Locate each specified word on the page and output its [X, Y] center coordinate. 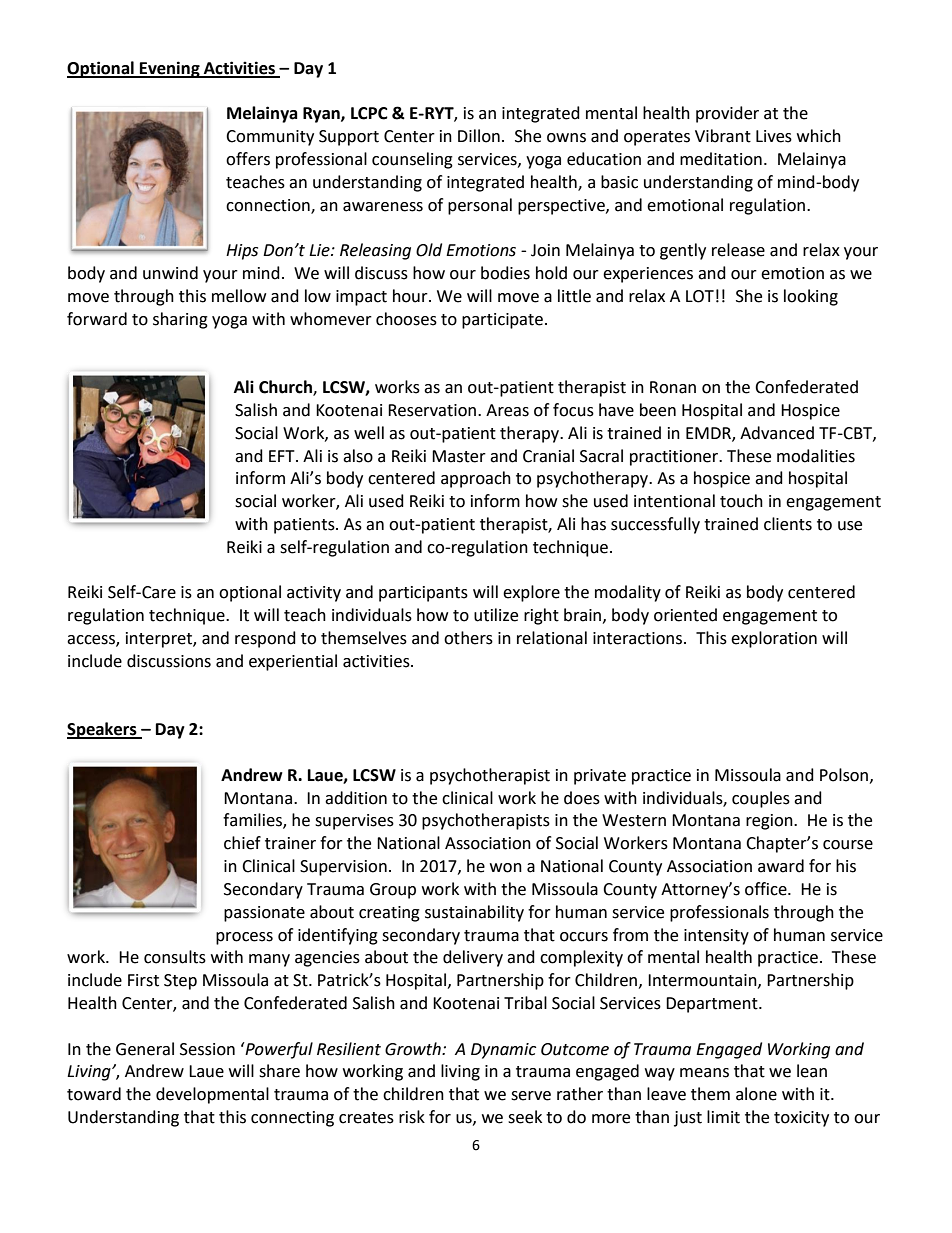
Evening [170, 69]
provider [727, 114]
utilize [496, 615]
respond [265, 639]
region [770, 822]
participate [502, 321]
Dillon [479, 136]
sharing [180, 320]
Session [207, 1049]
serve [531, 1096]
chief [242, 843]
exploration [774, 639]
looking [811, 297]
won [506, 868]
